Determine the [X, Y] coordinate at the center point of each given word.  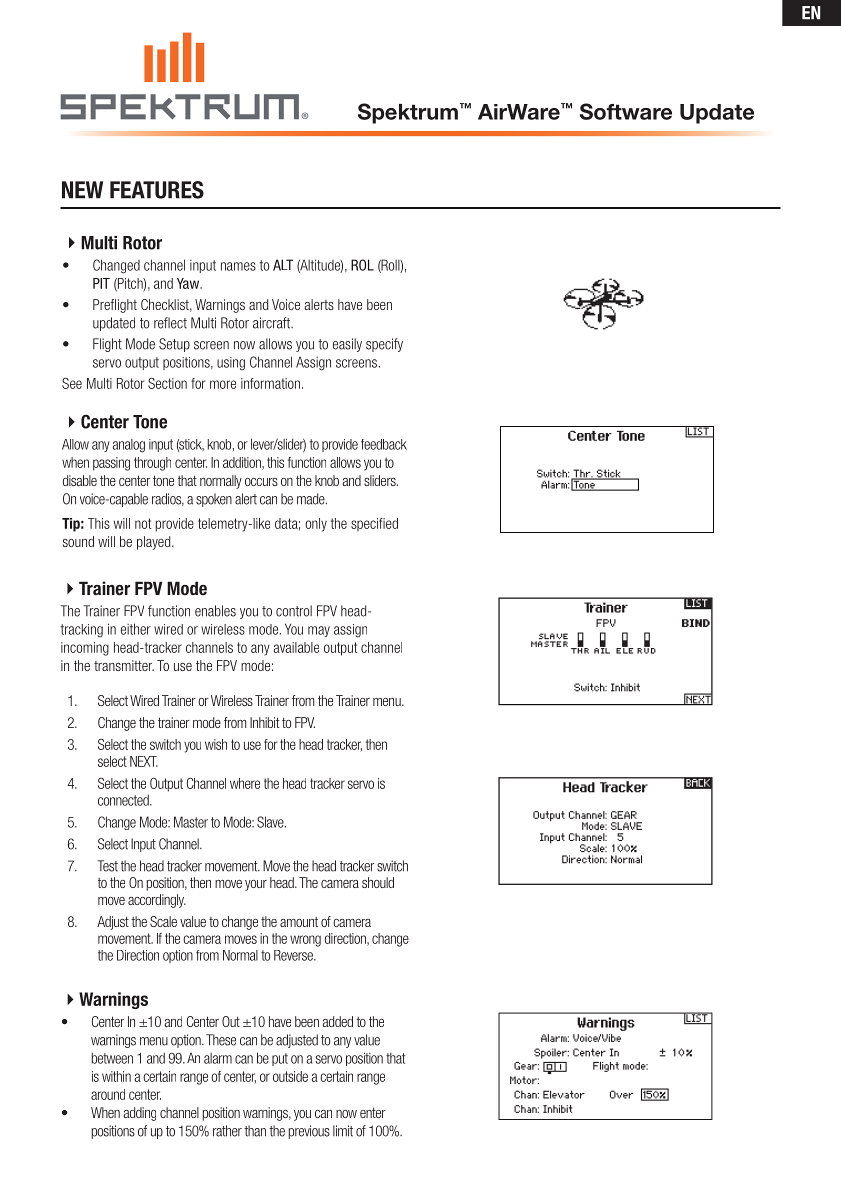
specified [374, 524]
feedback [384, 444]
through [152, 464]
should [378, 882]
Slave [271, 822]
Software [626, 111]
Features [157, 190]
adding [140, 1114]
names [238, 266]
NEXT [144, 761]
